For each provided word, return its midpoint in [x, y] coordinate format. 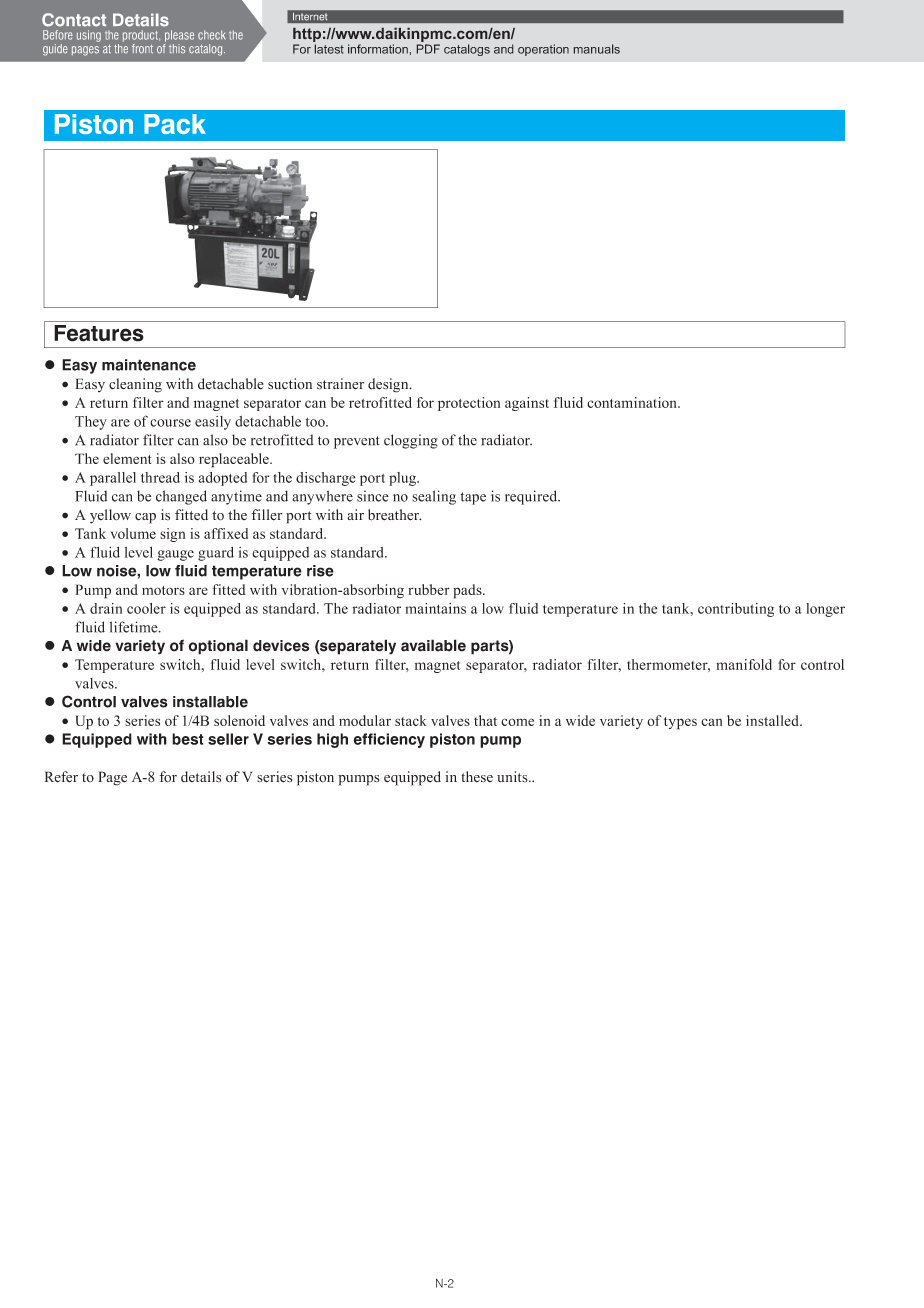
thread [160, 477]
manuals [597, 49]
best [188, 739]
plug [403, 479]
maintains [435, 608]
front [142, 49]
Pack [175, 124]
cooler [146, 608]
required [532, 497]
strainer [340, 384]
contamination [633, 402]
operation [543, 50]
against [527, 404]
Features [99, 333]
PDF [428, 49]
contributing [736, 610]
